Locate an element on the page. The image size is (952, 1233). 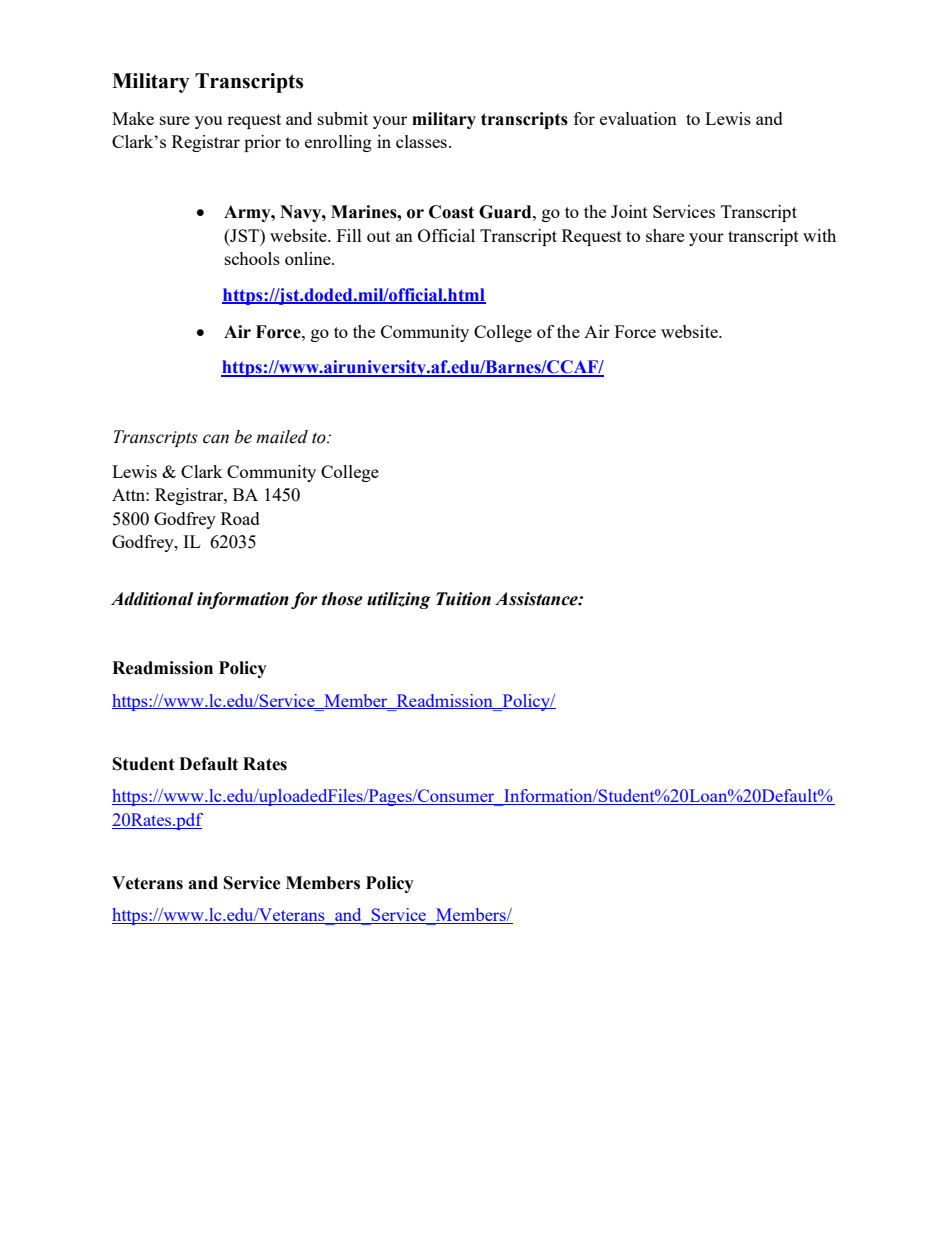
those is located at coordinates (342, 599).
